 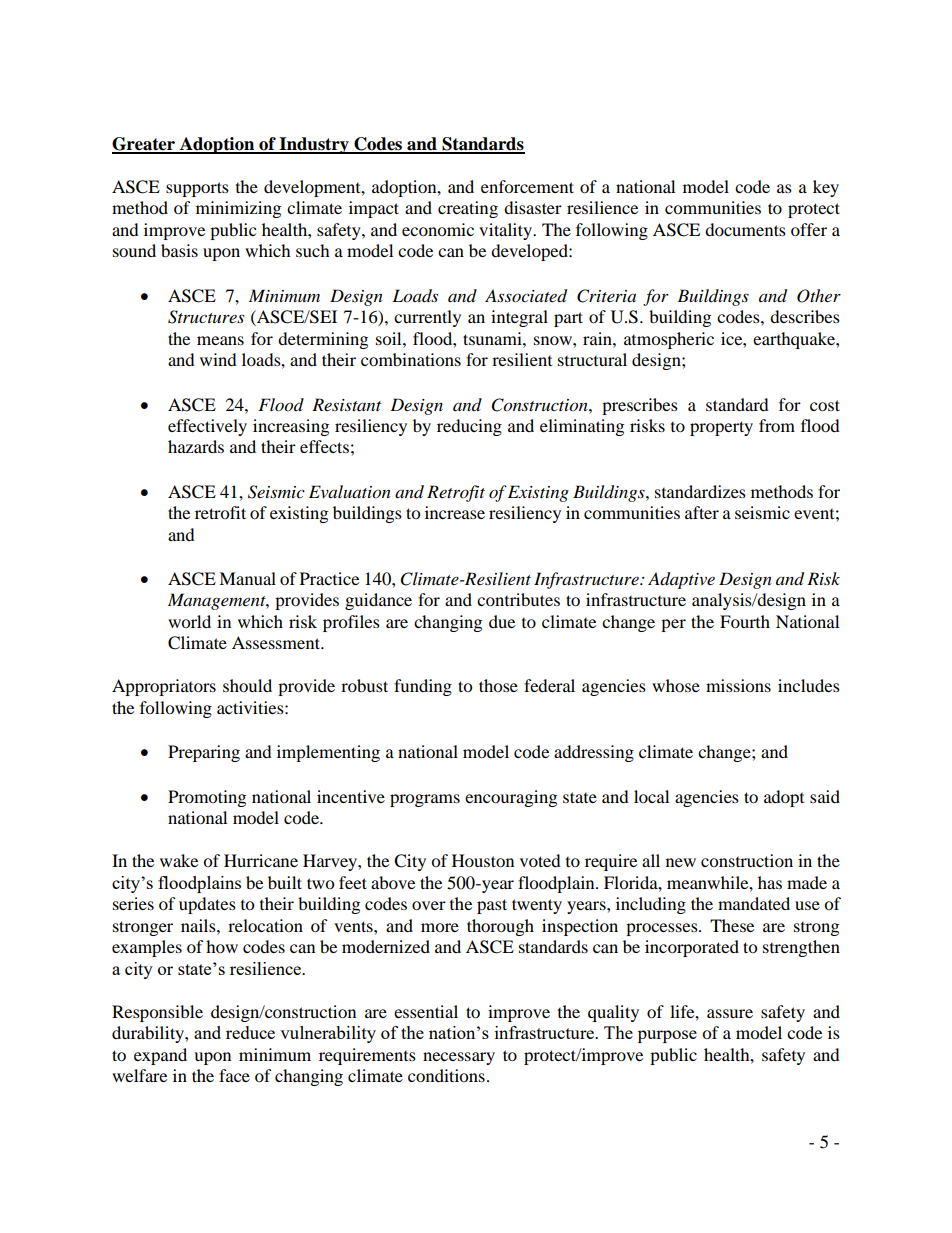 What do you see at coordinates (179, 860) in the document?
I see `wake` at bounding box center [179, 860].
